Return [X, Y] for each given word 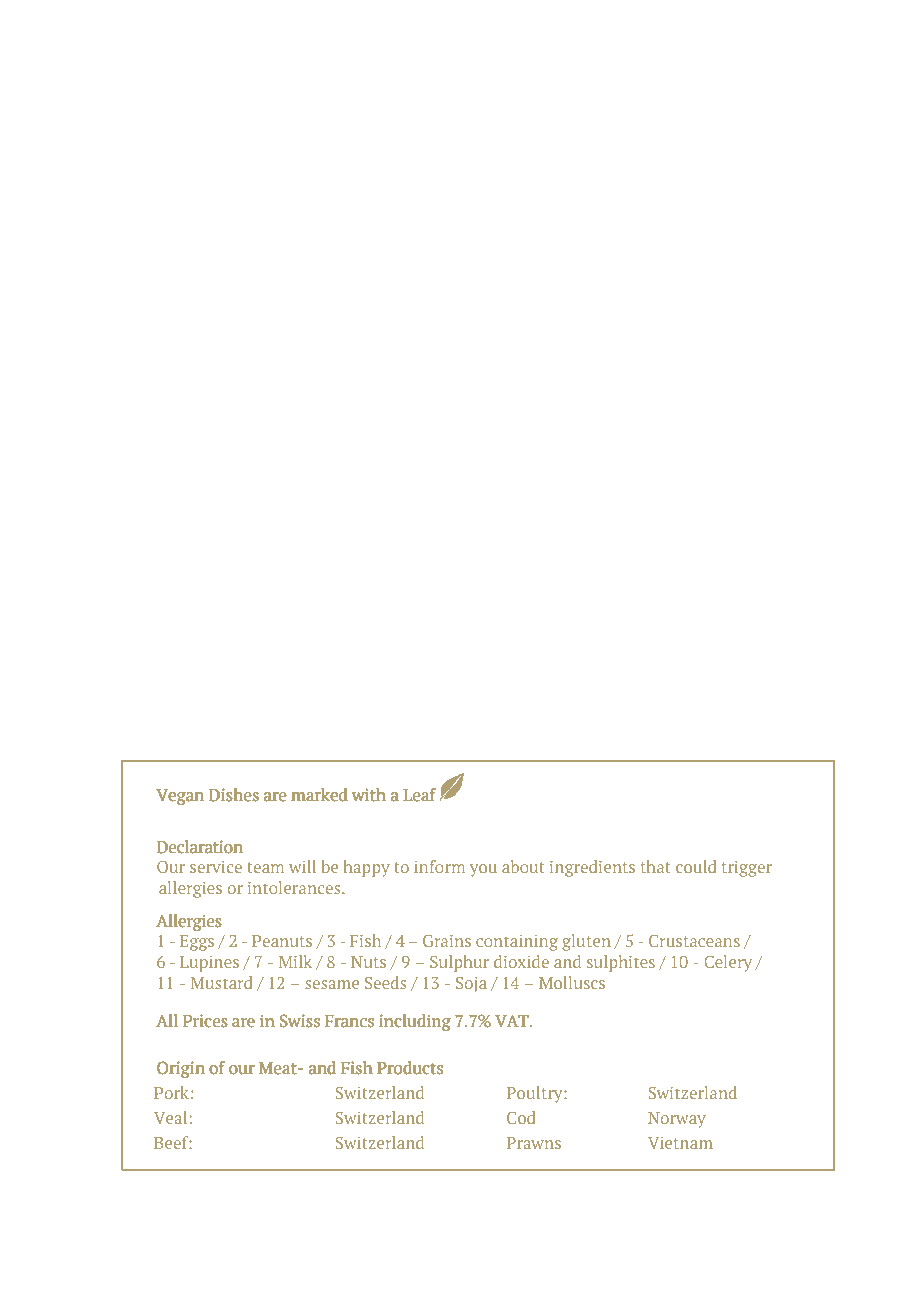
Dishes [234, 795]
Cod [521, 1117]
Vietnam [680, 1143]
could [696, 866]
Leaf [419, 795]
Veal [170, 1117]
